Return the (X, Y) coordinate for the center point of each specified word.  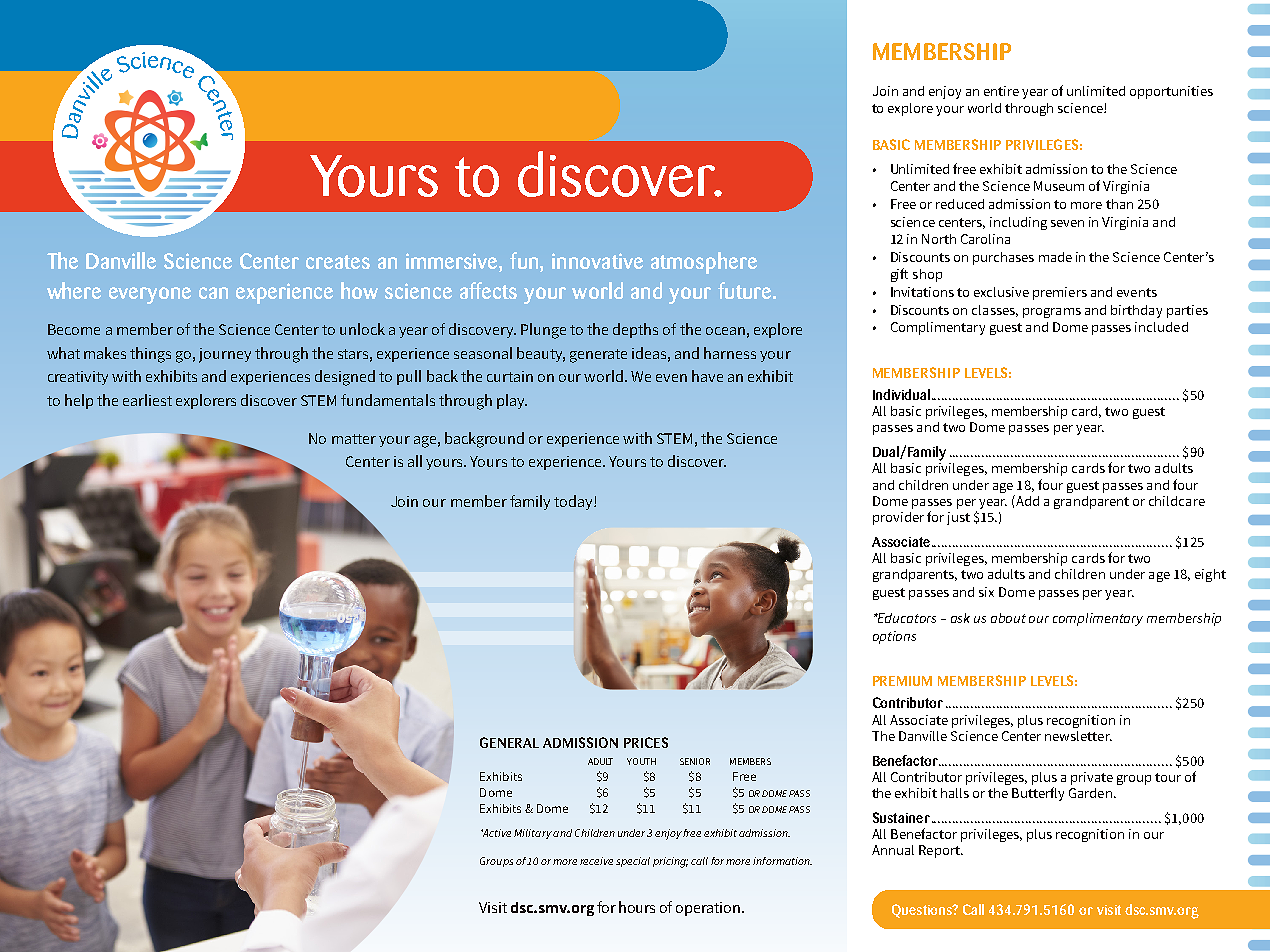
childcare (1177, 501)
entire (1001, 91)
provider (898, 518)
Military (533, 834)
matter (354, 439)
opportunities (1171, 92)
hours (637, 907)
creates (338, 262)
